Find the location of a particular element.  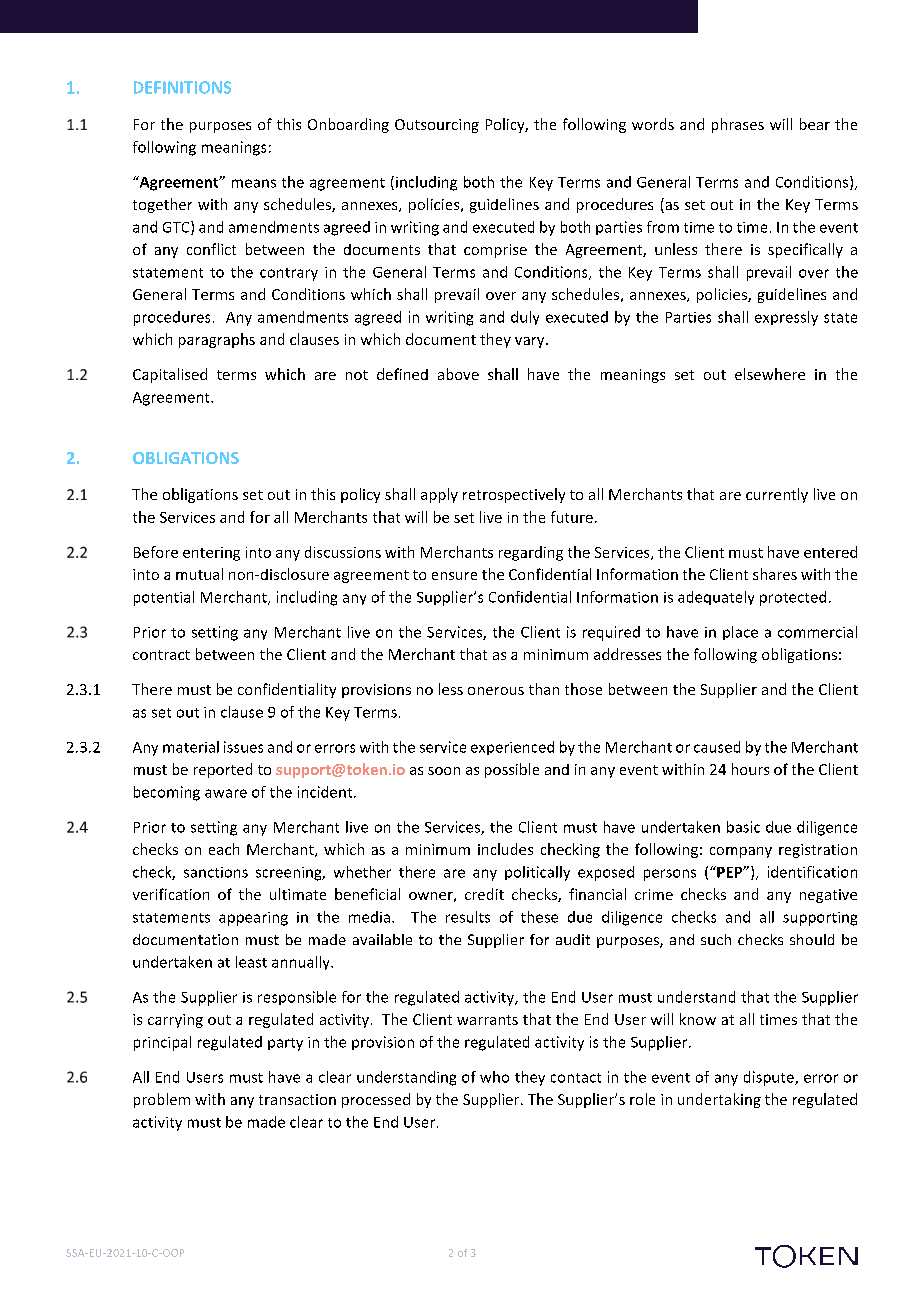

credit is located at coordinates (484, 894).
